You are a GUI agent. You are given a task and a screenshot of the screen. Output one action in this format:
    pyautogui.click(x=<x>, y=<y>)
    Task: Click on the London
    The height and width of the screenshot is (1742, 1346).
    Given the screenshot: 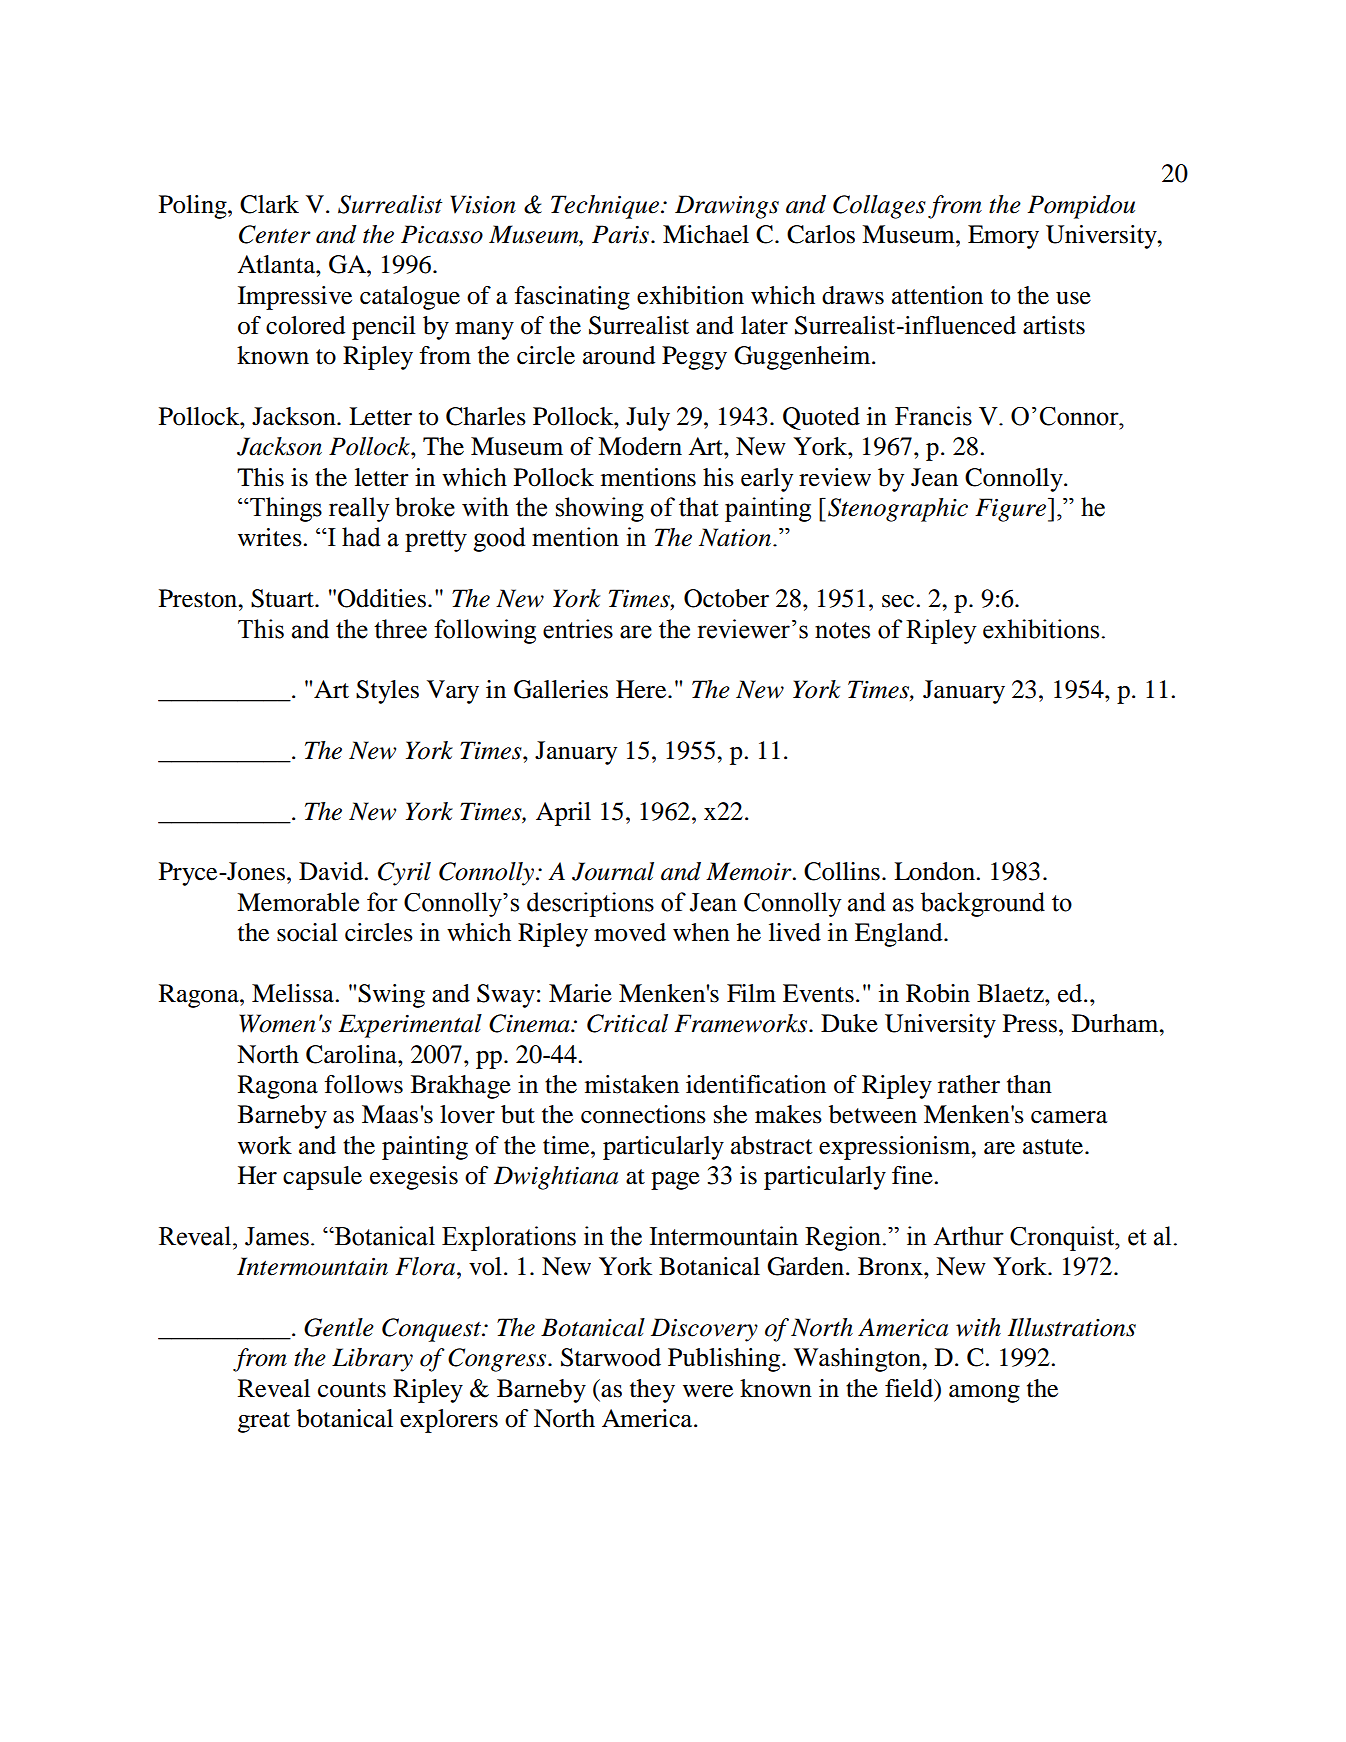 What is the action you would take?
    pyautogui.click(x=935, y=871)
